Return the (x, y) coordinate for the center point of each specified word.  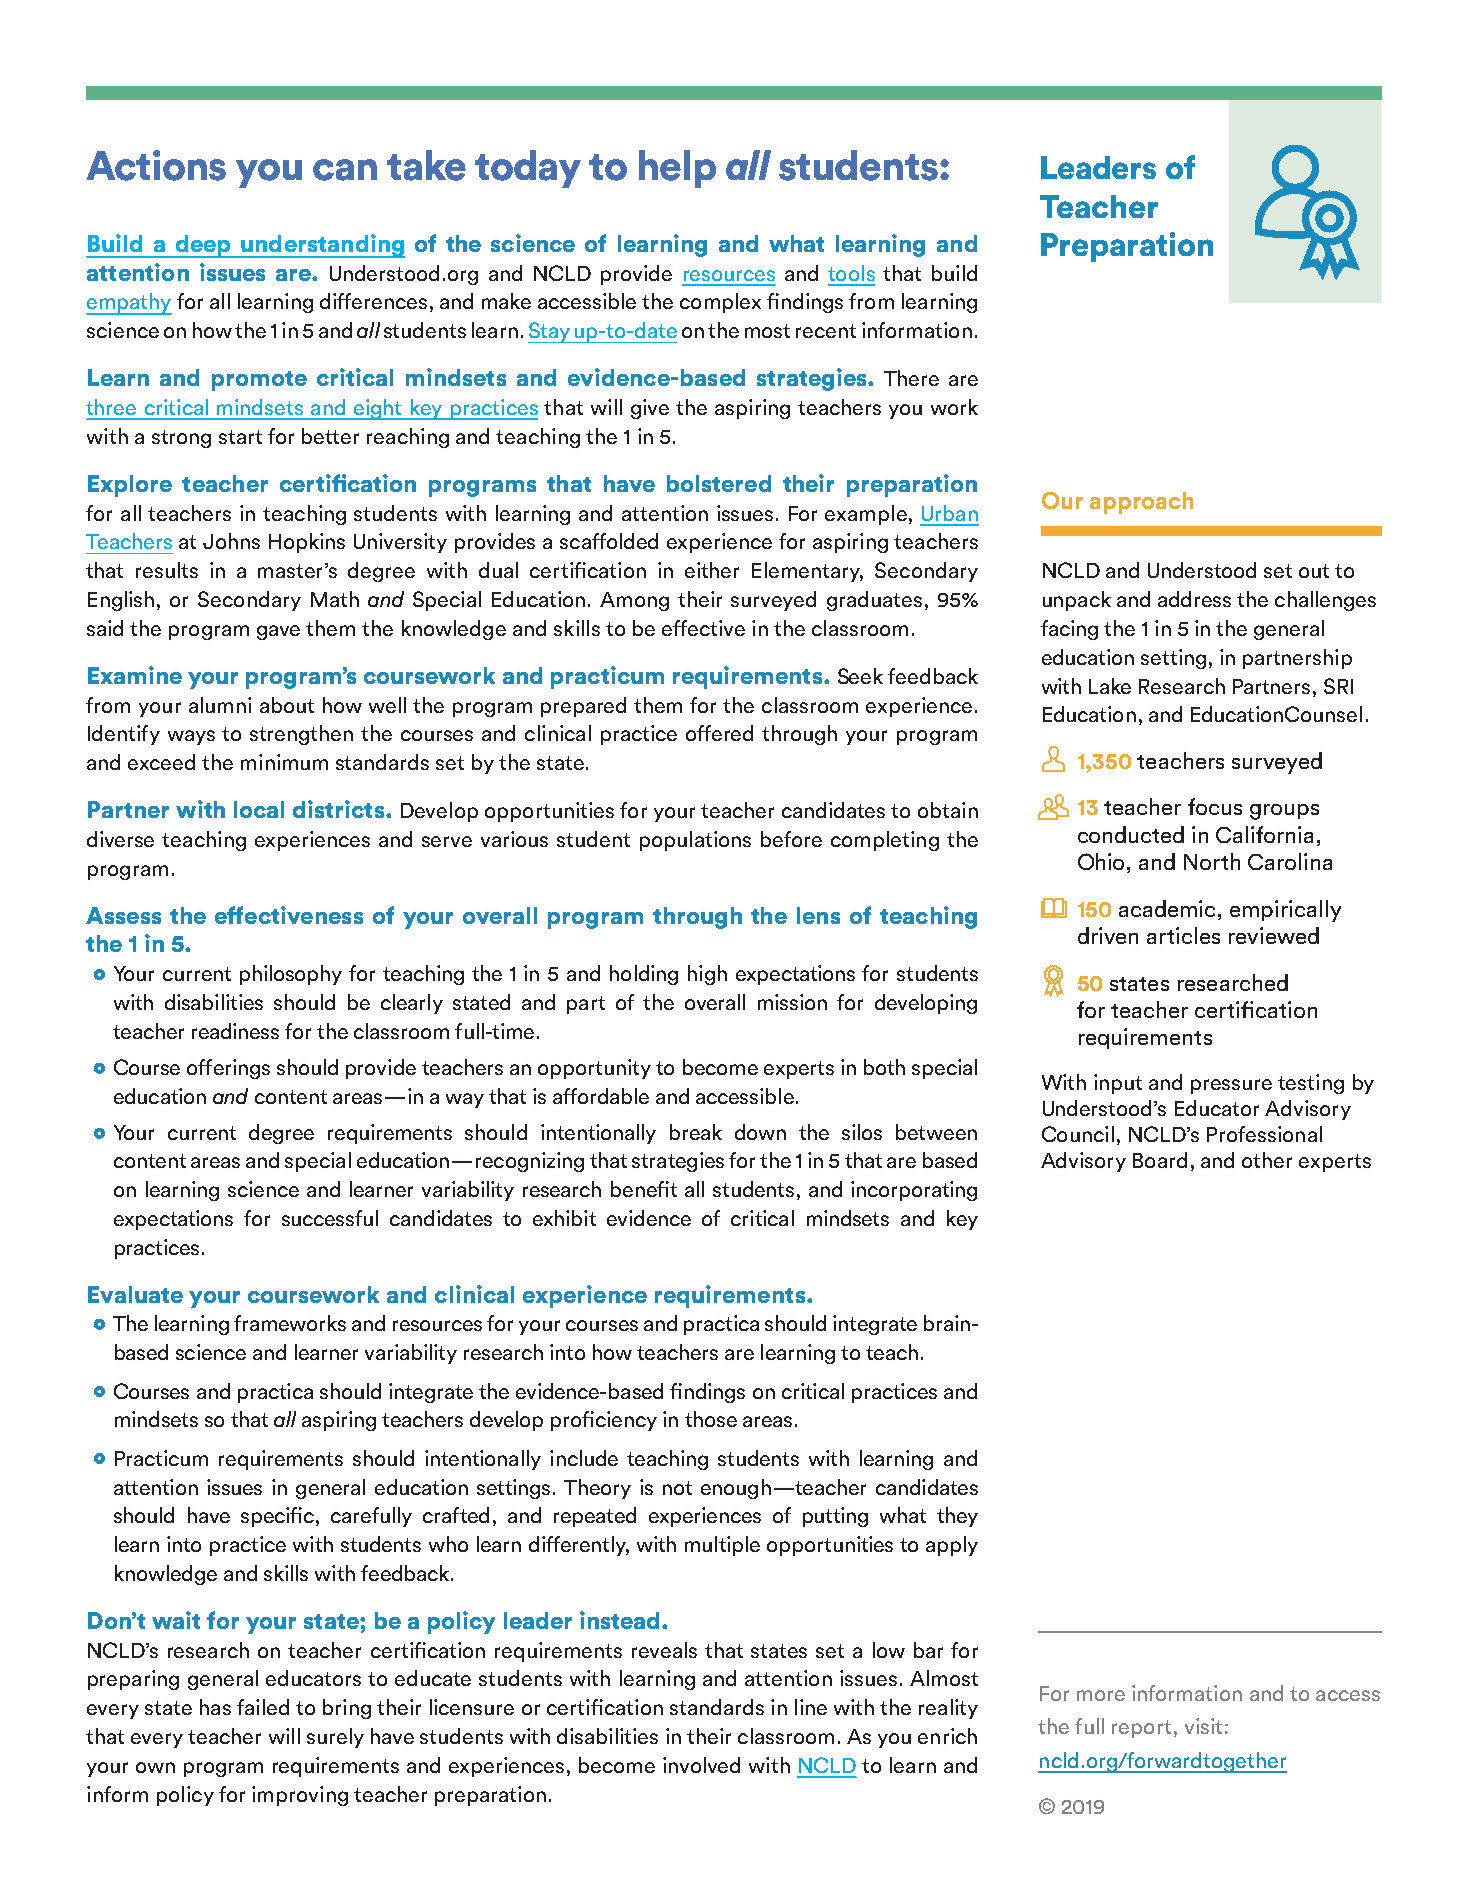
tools (851, 273)
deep (203, 246)
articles (1183, 935)
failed (263, 1707)
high (707, 975)
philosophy (291, 975)
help (677, 169)
